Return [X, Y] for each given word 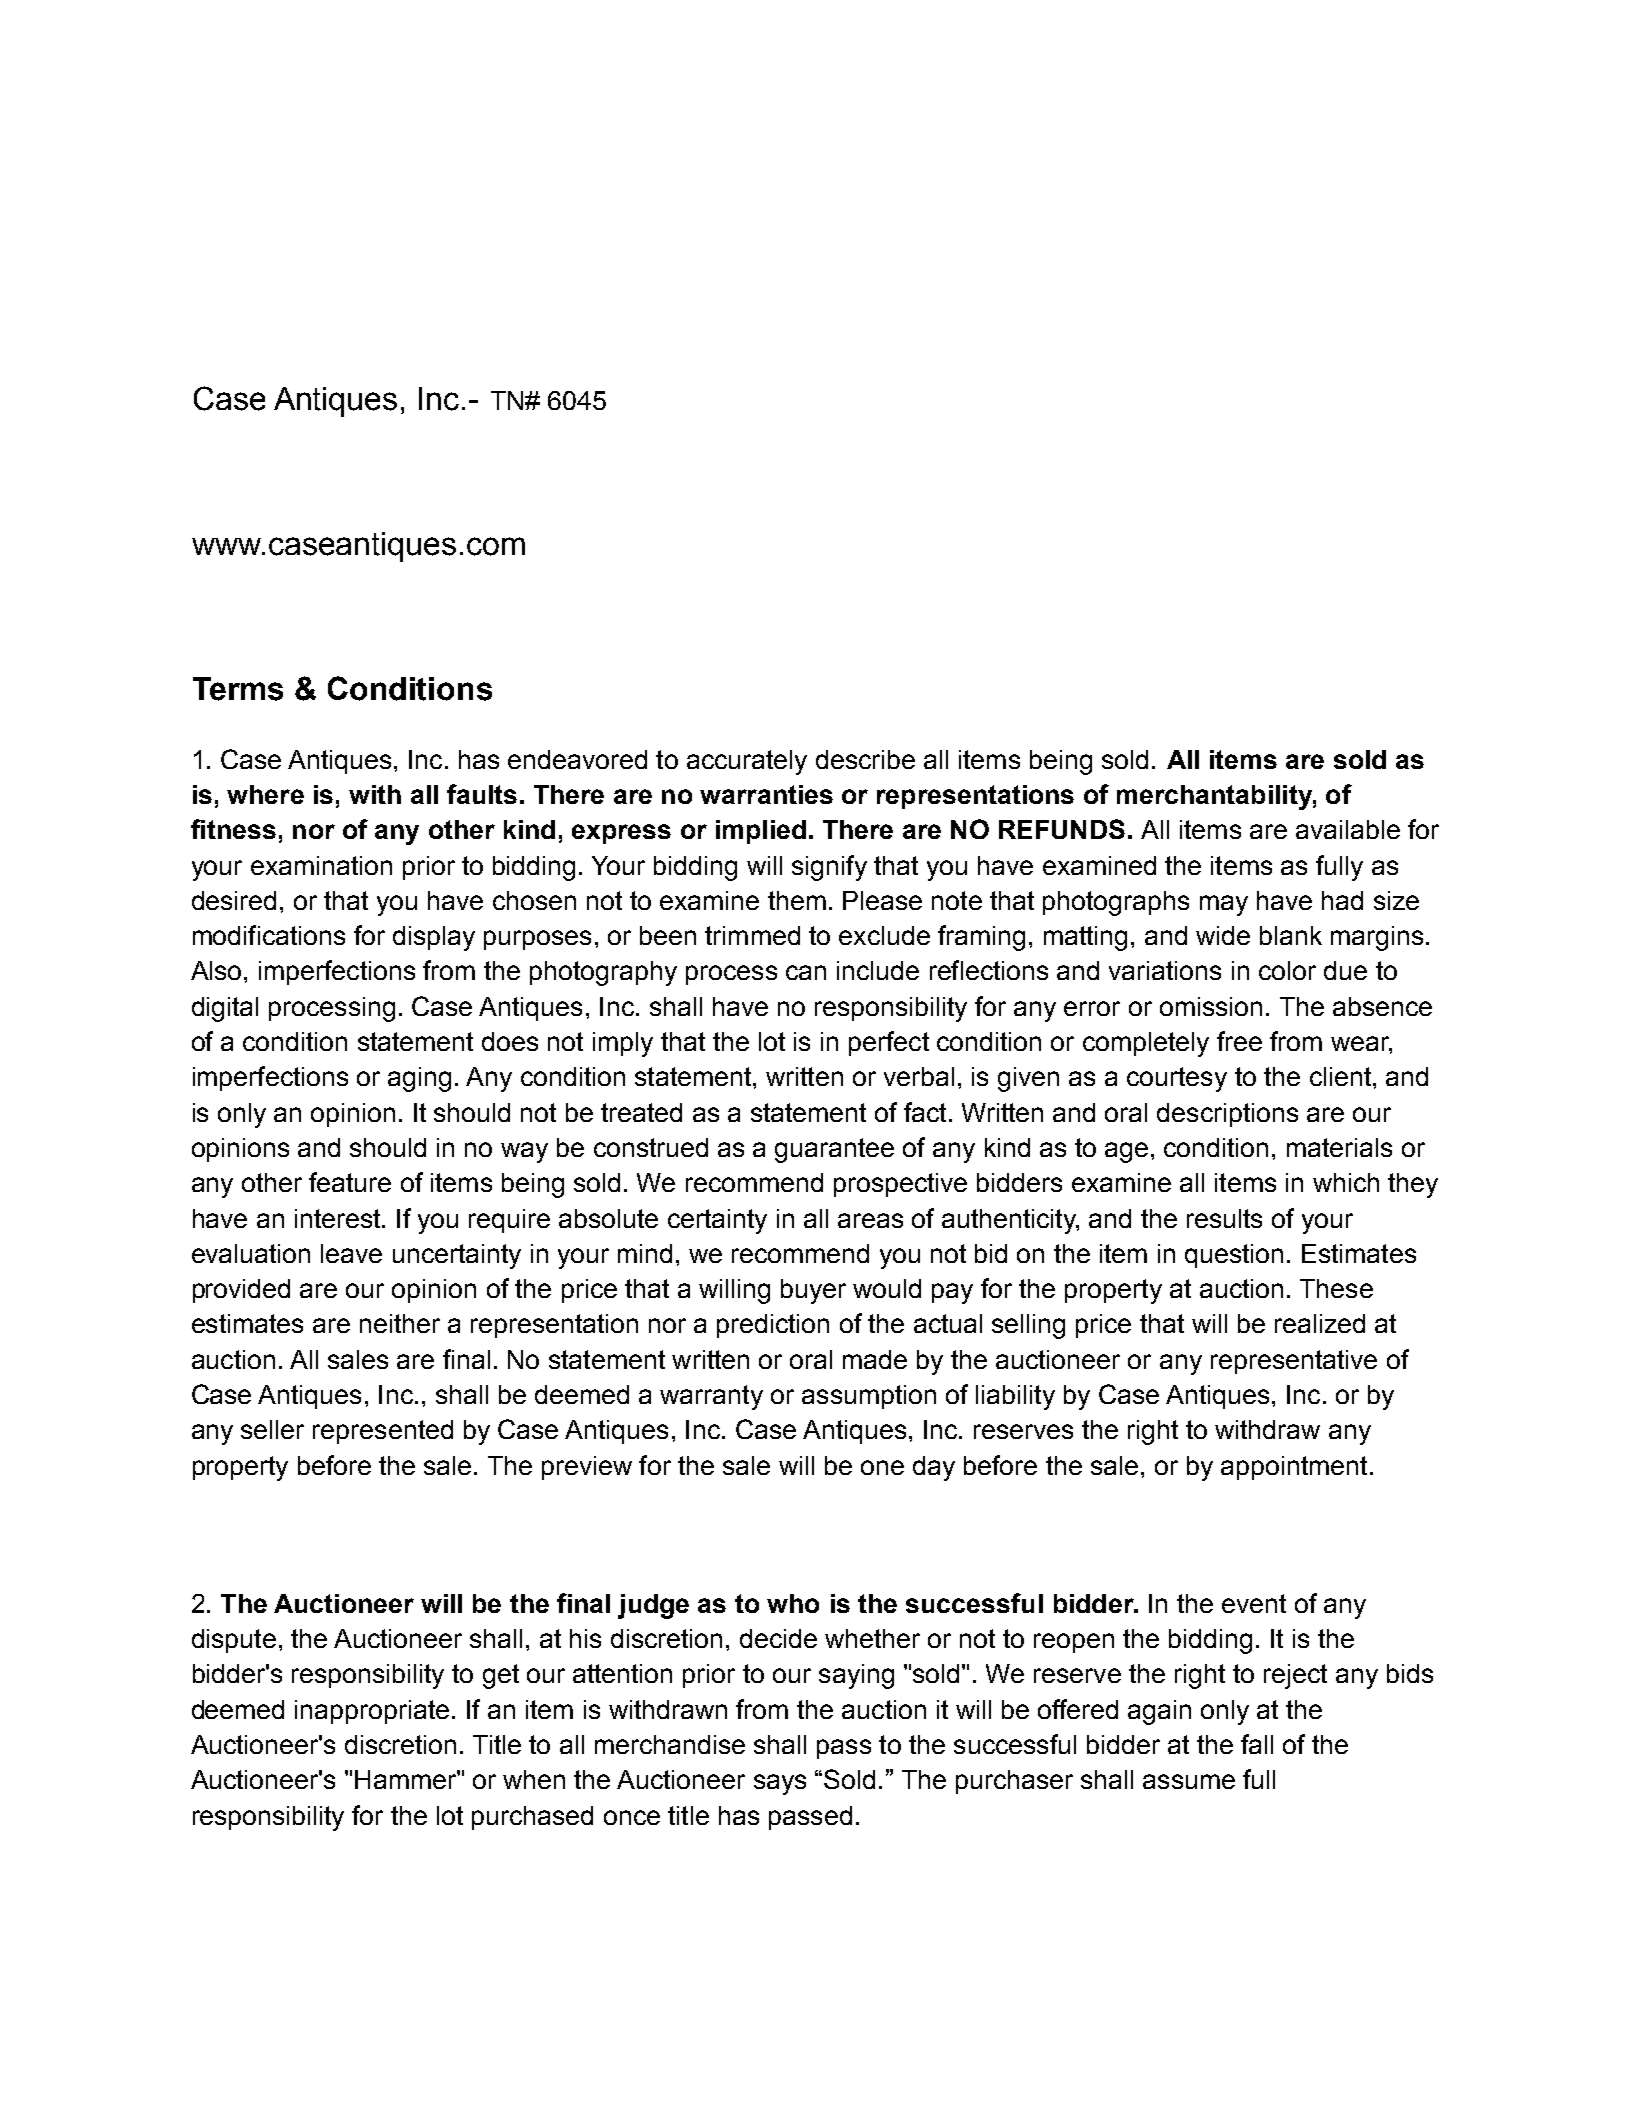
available [1348, 829]
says [780, 1784]
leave [351, 1253]
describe [865, 759]
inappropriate [372, 1712]
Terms [238, 689]
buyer [813, 1291]
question [1234, 1256]
